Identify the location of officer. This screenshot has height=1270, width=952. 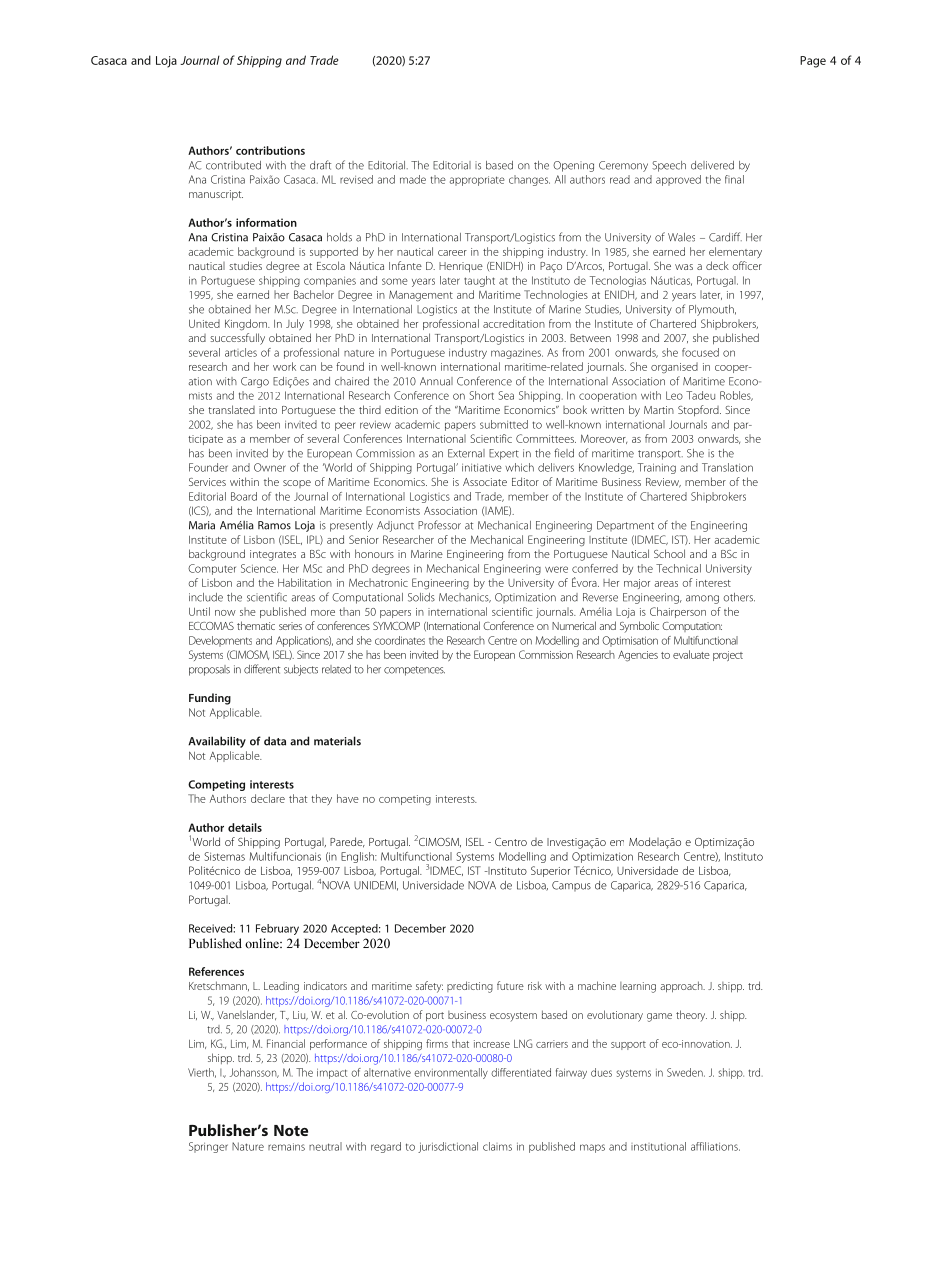
(747, 265).
